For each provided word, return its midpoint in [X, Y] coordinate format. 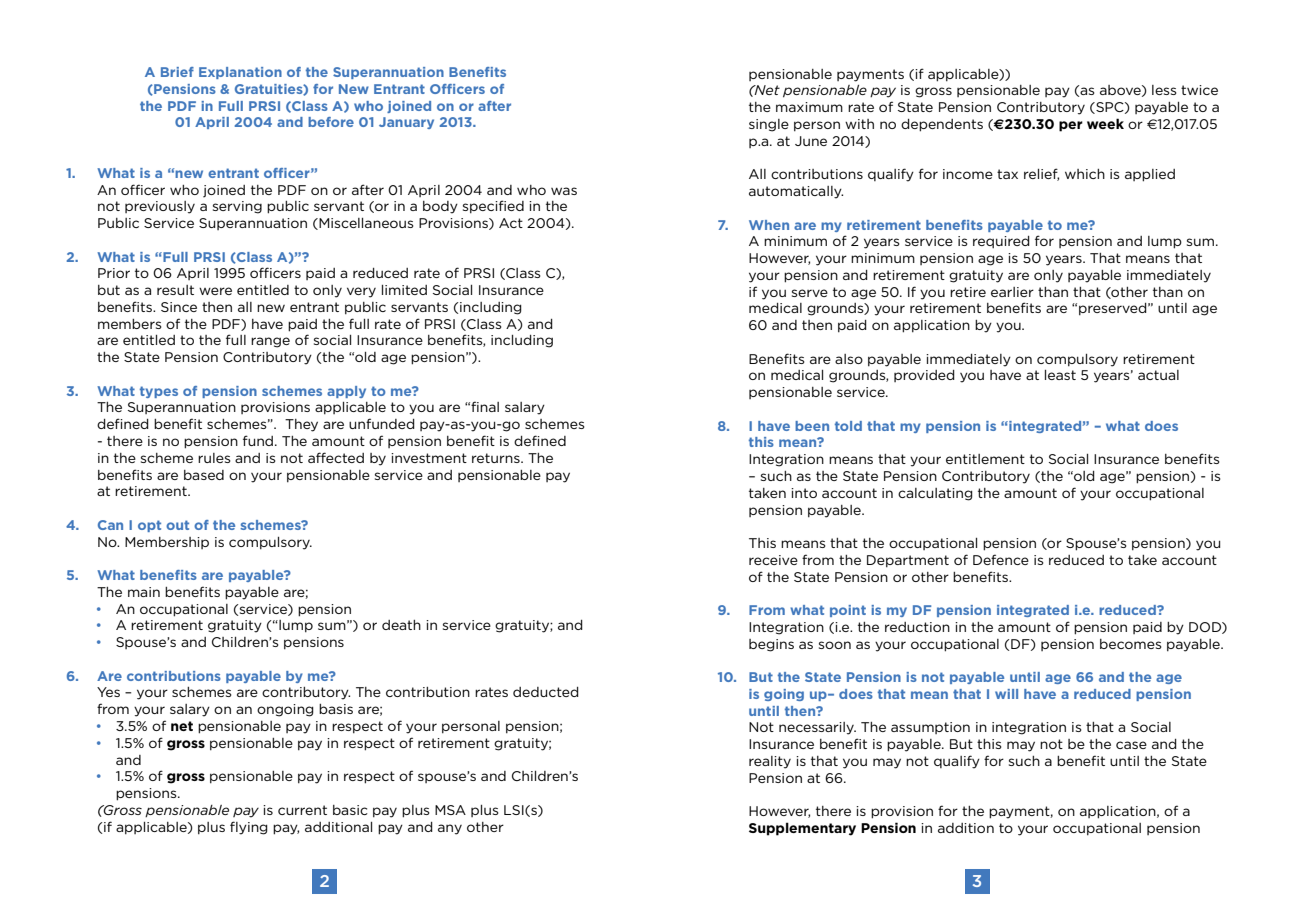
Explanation [240, 73]
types [159, 392]
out [177, 525]
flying [249, 828]
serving [237, 207]
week [1105, 123]
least [1060, 375]
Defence [1001, 559]
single [769, 125]
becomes [1131, 644]
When [769, 225]
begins [771, 645]
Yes [108, 692]
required [1001, 242]
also [849, 359]
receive [773, 560]
